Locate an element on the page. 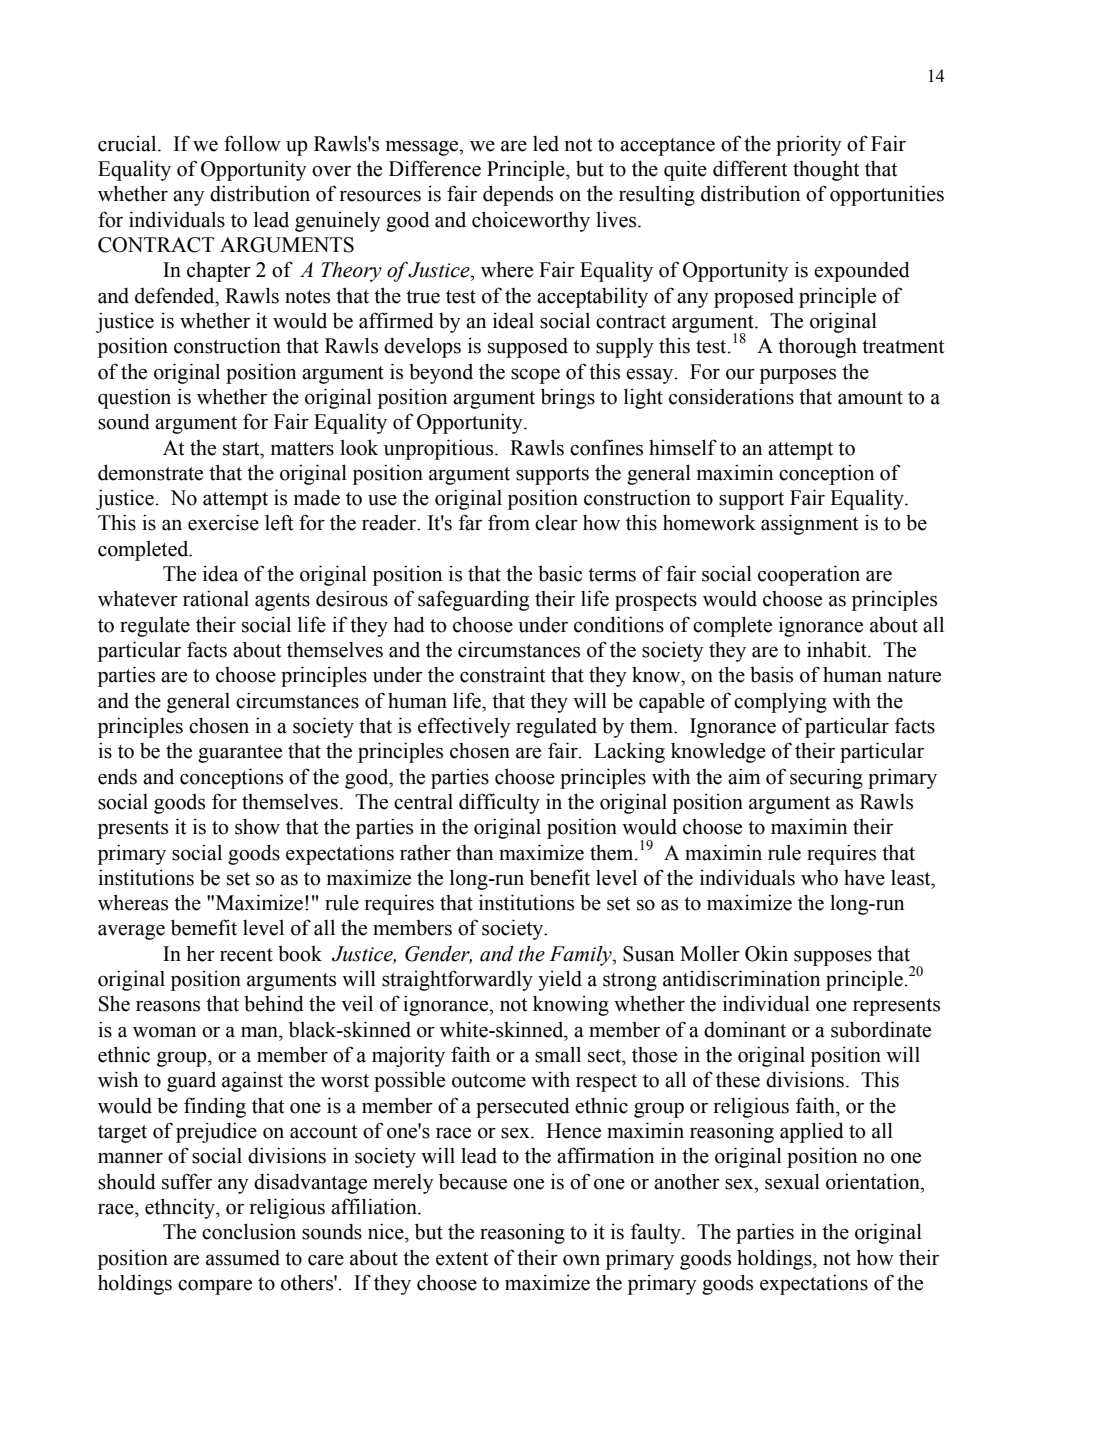  Difference is located at coordinates (435, 168).
